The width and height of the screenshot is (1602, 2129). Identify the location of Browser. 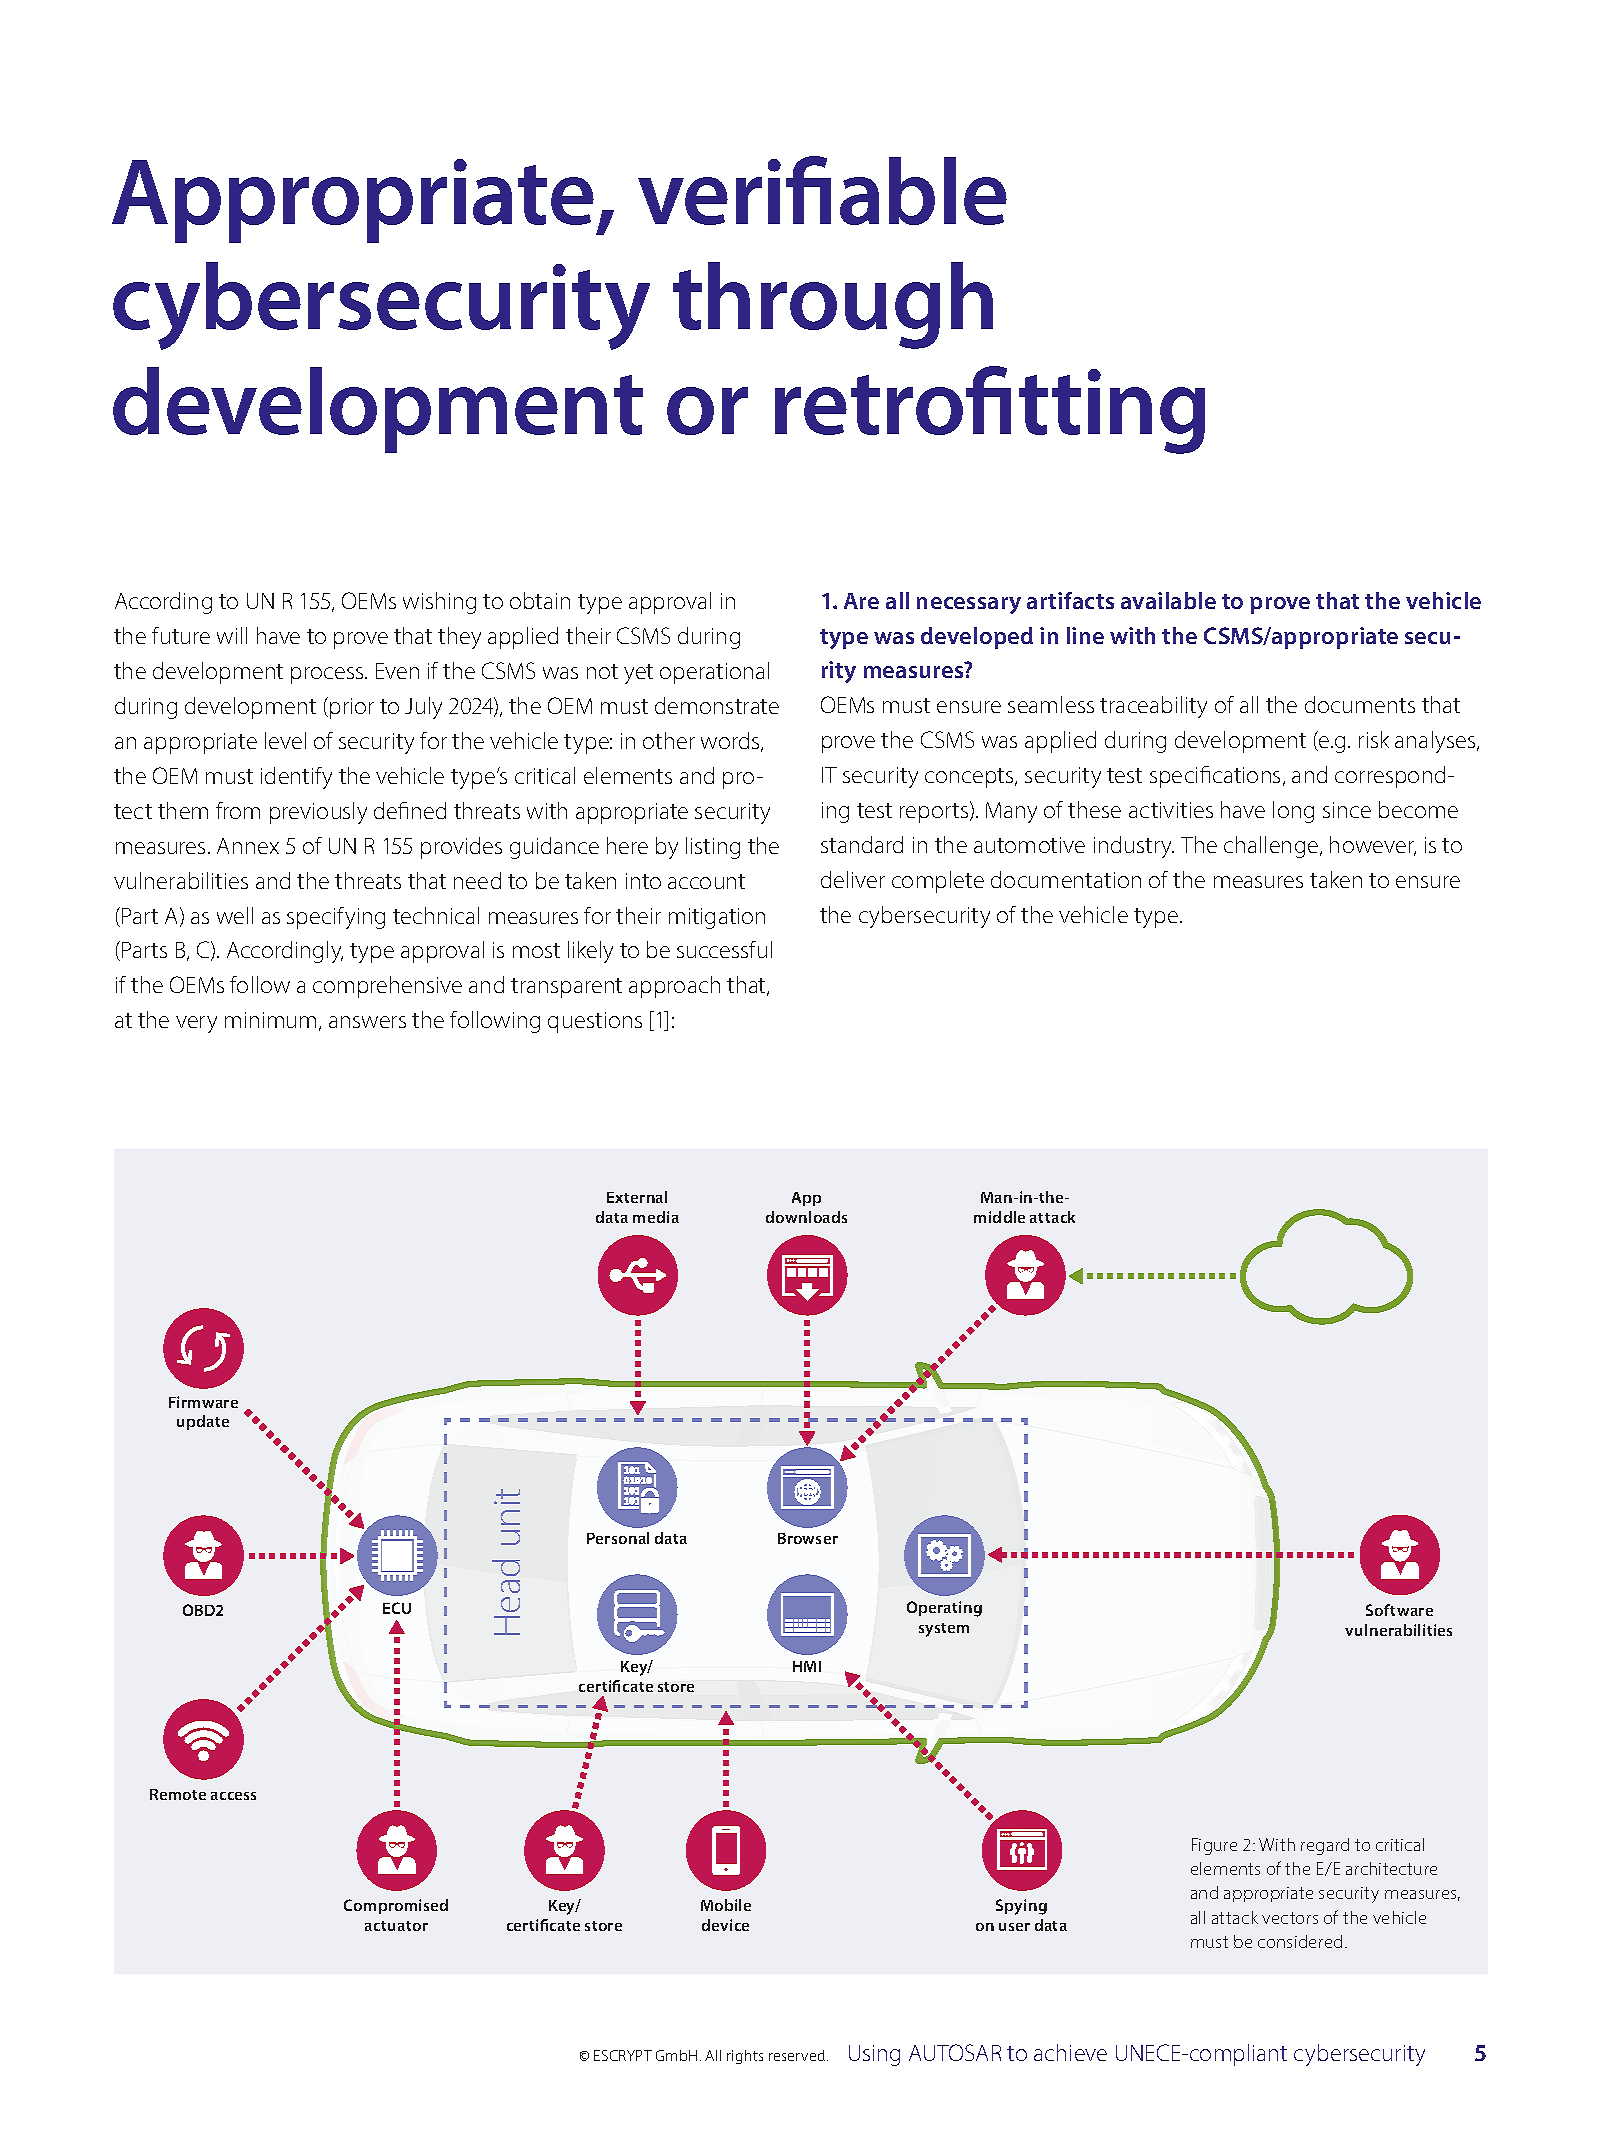
(808, 1538).
